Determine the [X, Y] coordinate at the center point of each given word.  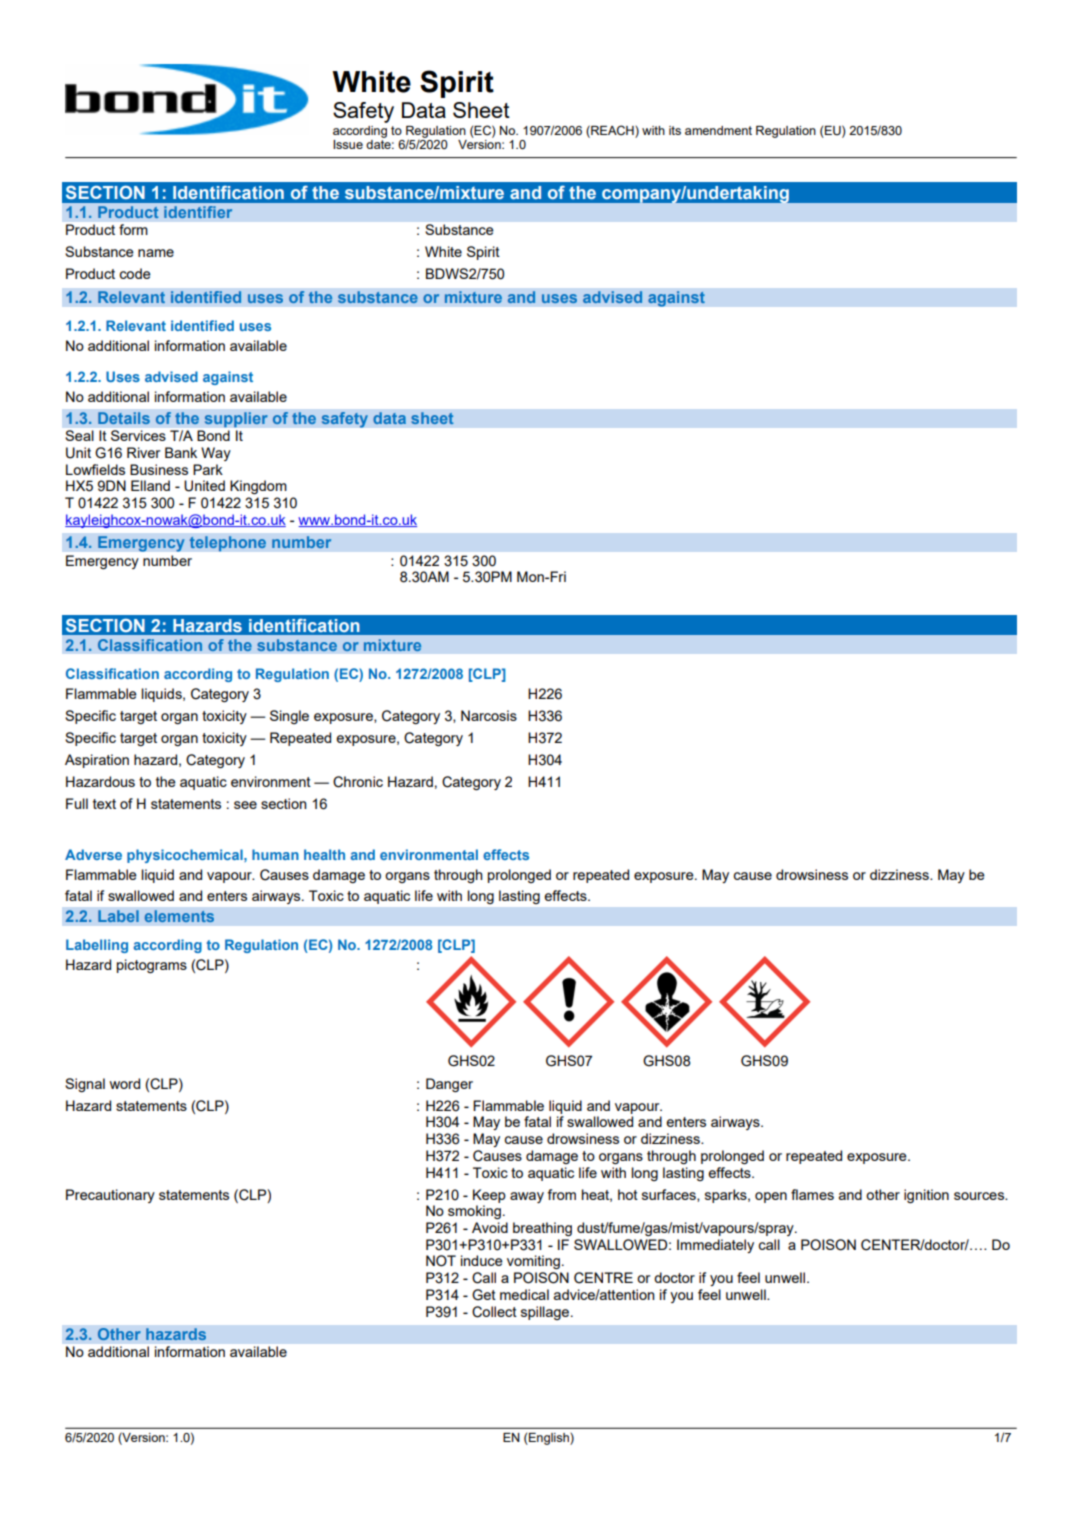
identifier [198, 212]
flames [812, 1194]
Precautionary [110, 1196]
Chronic [358, 782]
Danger [449, 1085]
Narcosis [489, 715]
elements [179, 916]
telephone [227, 544]
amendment [718, 130]
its [675, 130]
